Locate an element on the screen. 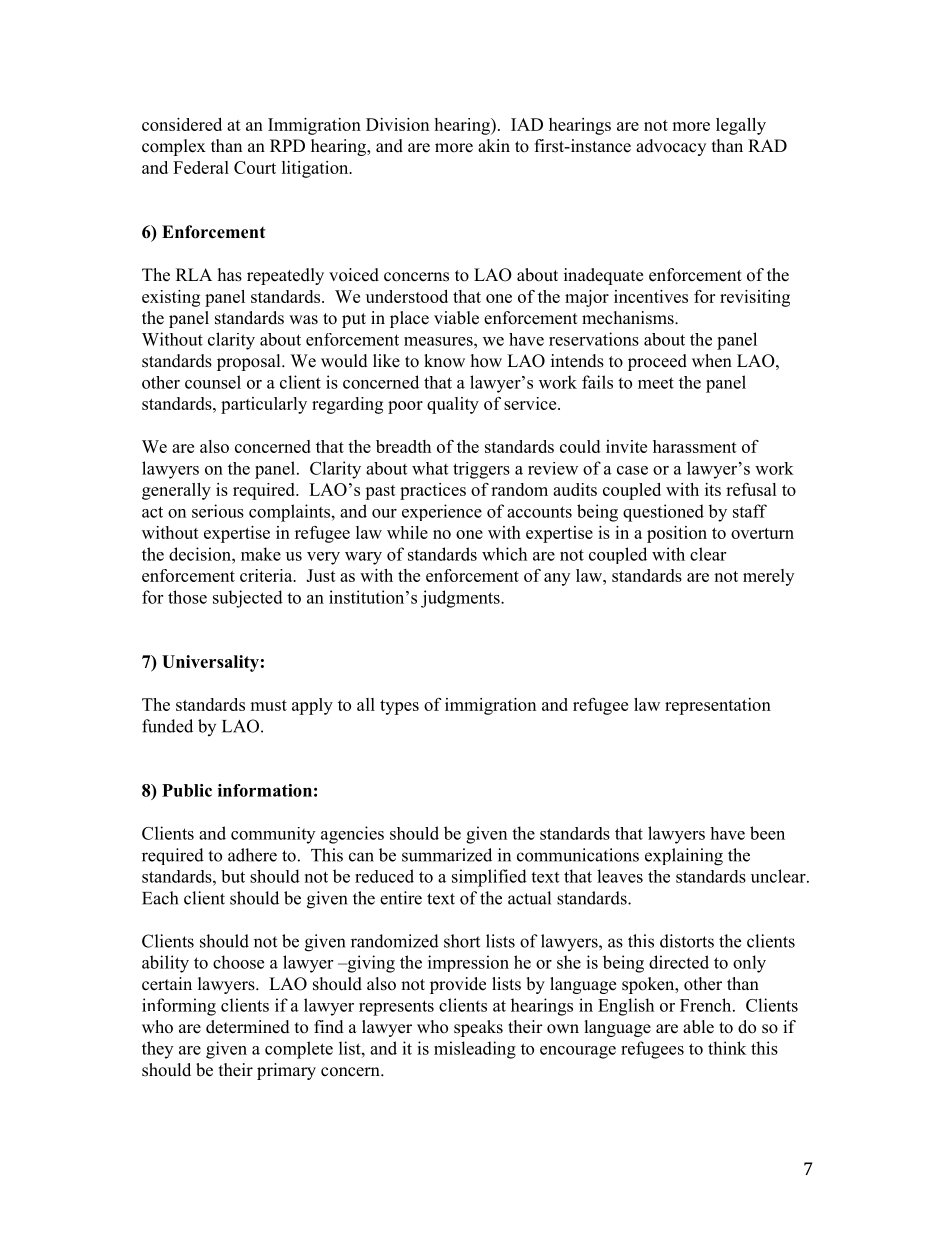 This screenshot has width=952, height=1233. misleading is located at coordinates (475, 1050).
